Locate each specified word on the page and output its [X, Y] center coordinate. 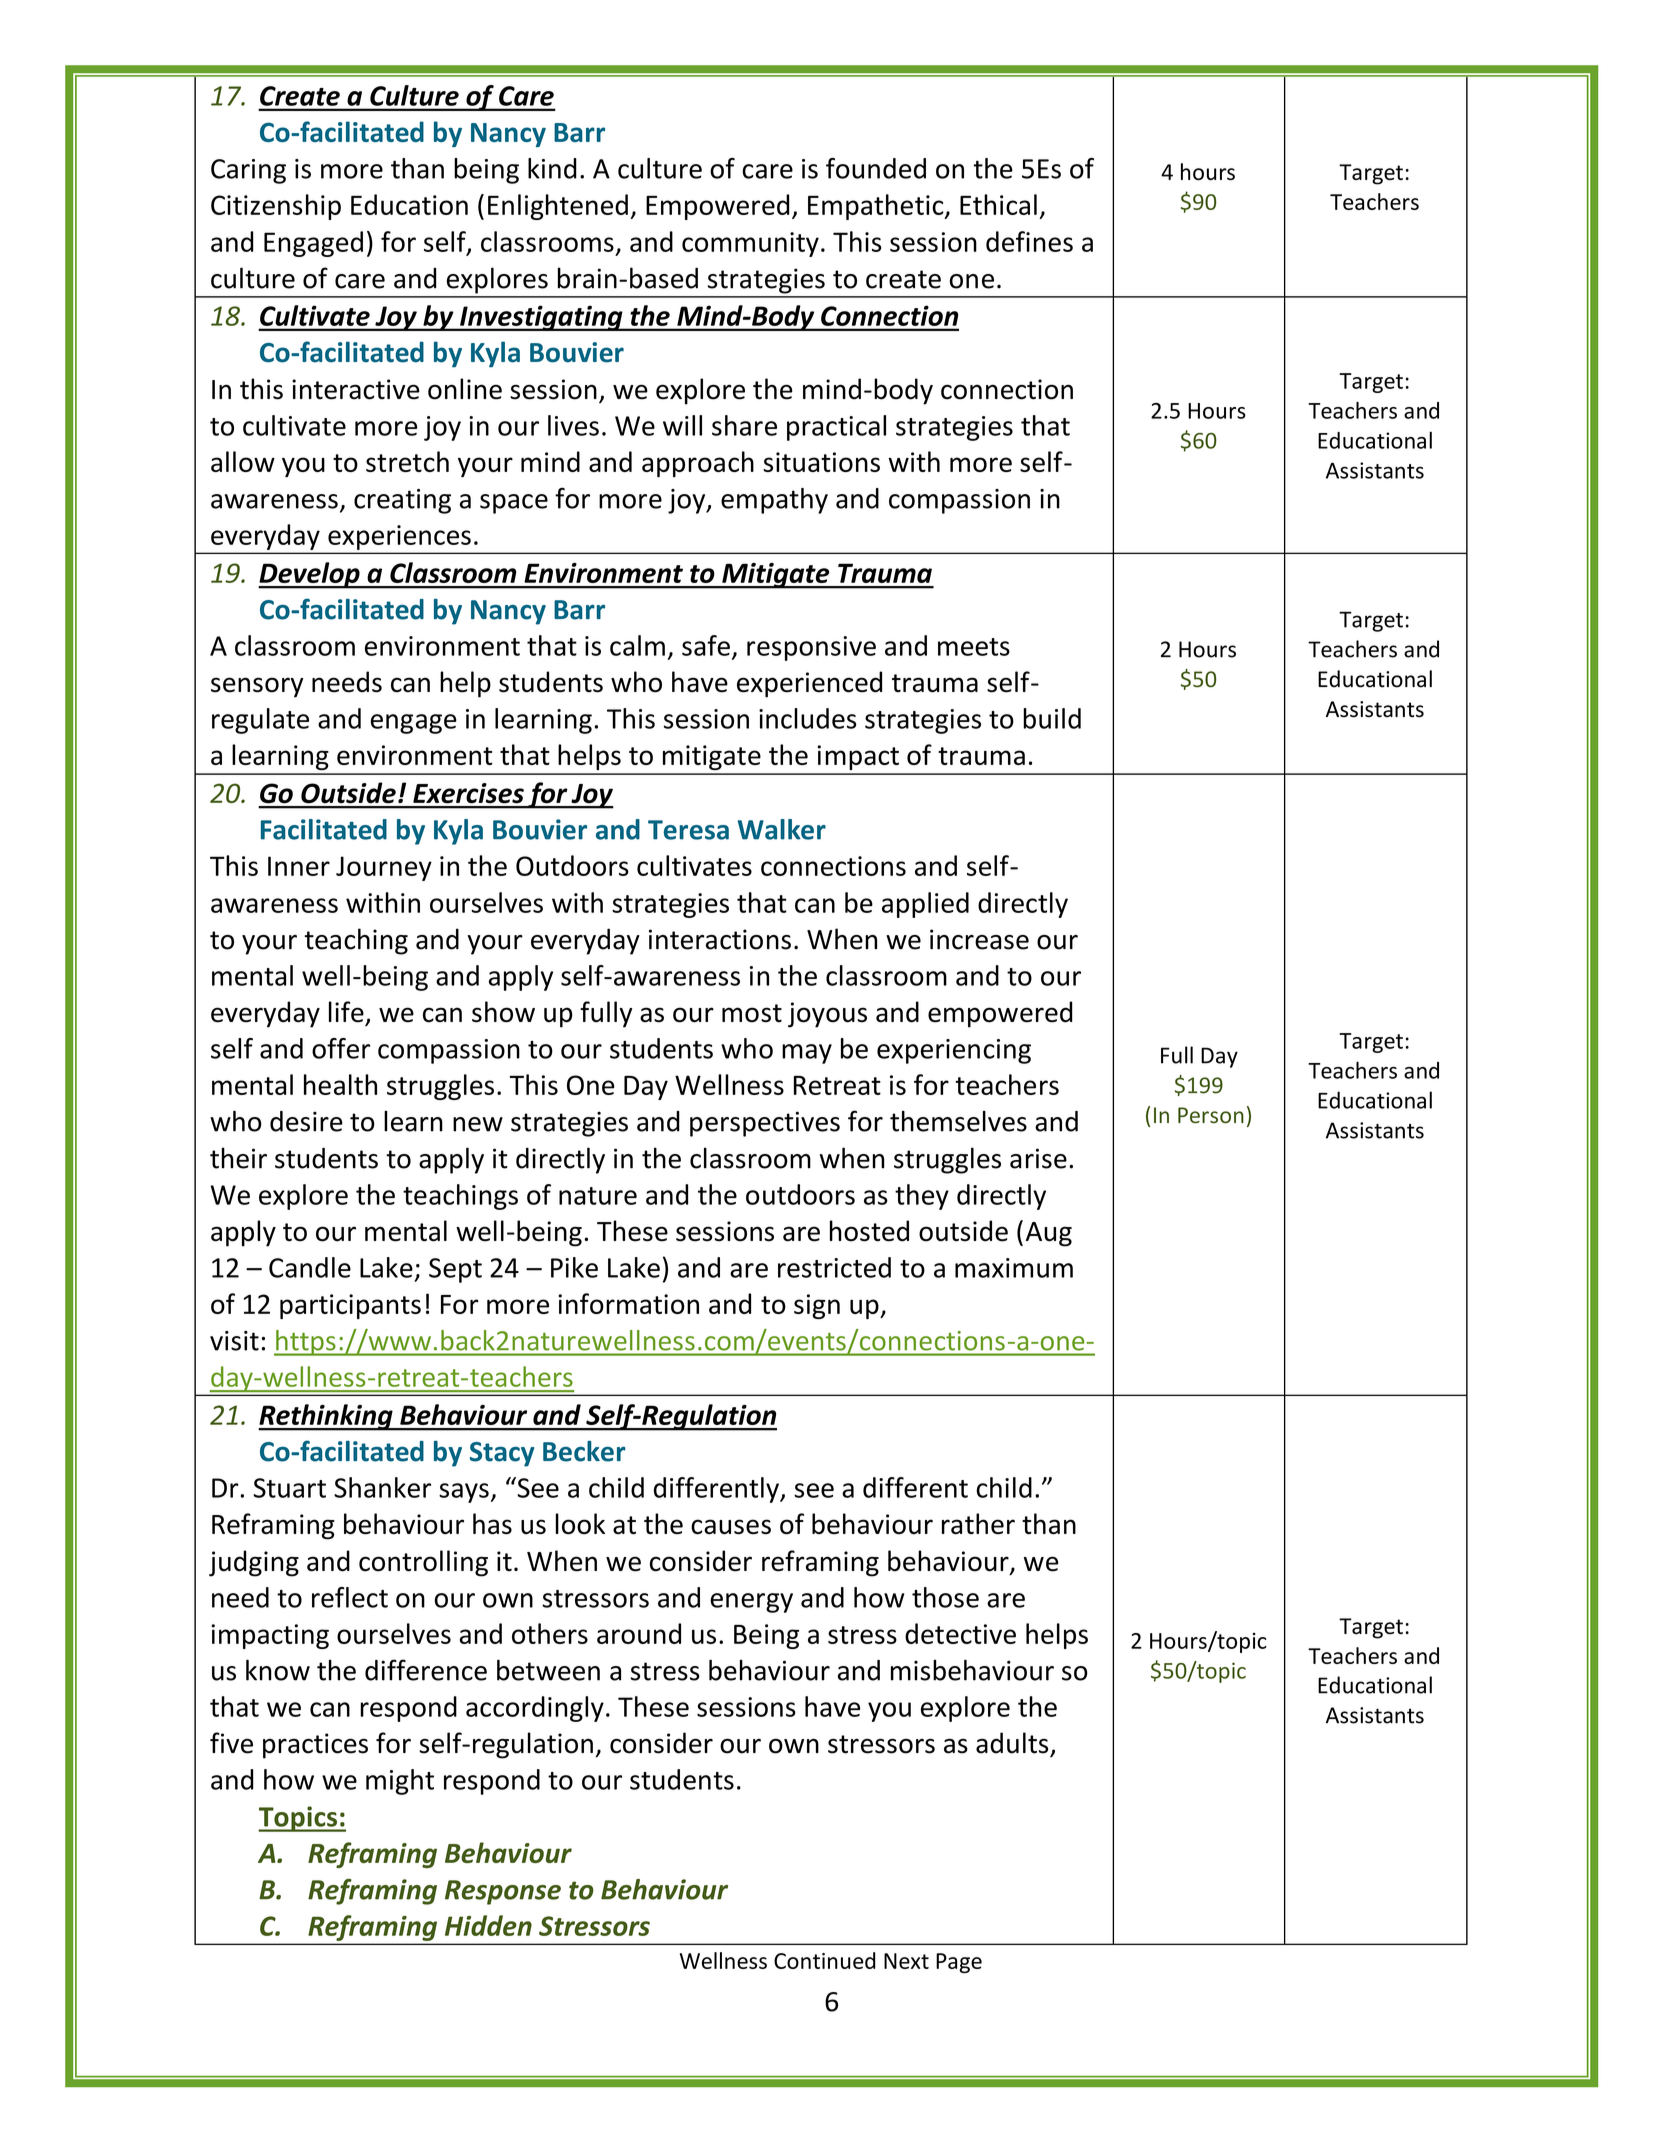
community [750, 244]
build [1052, 718]
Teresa [688, 830]
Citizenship [276, 207]
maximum [1014, 1268]
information [628, 1303]
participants [350, 1306]
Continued [825, 1960]
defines [1029, 241]
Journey [384, 868]
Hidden [488, 1925]
